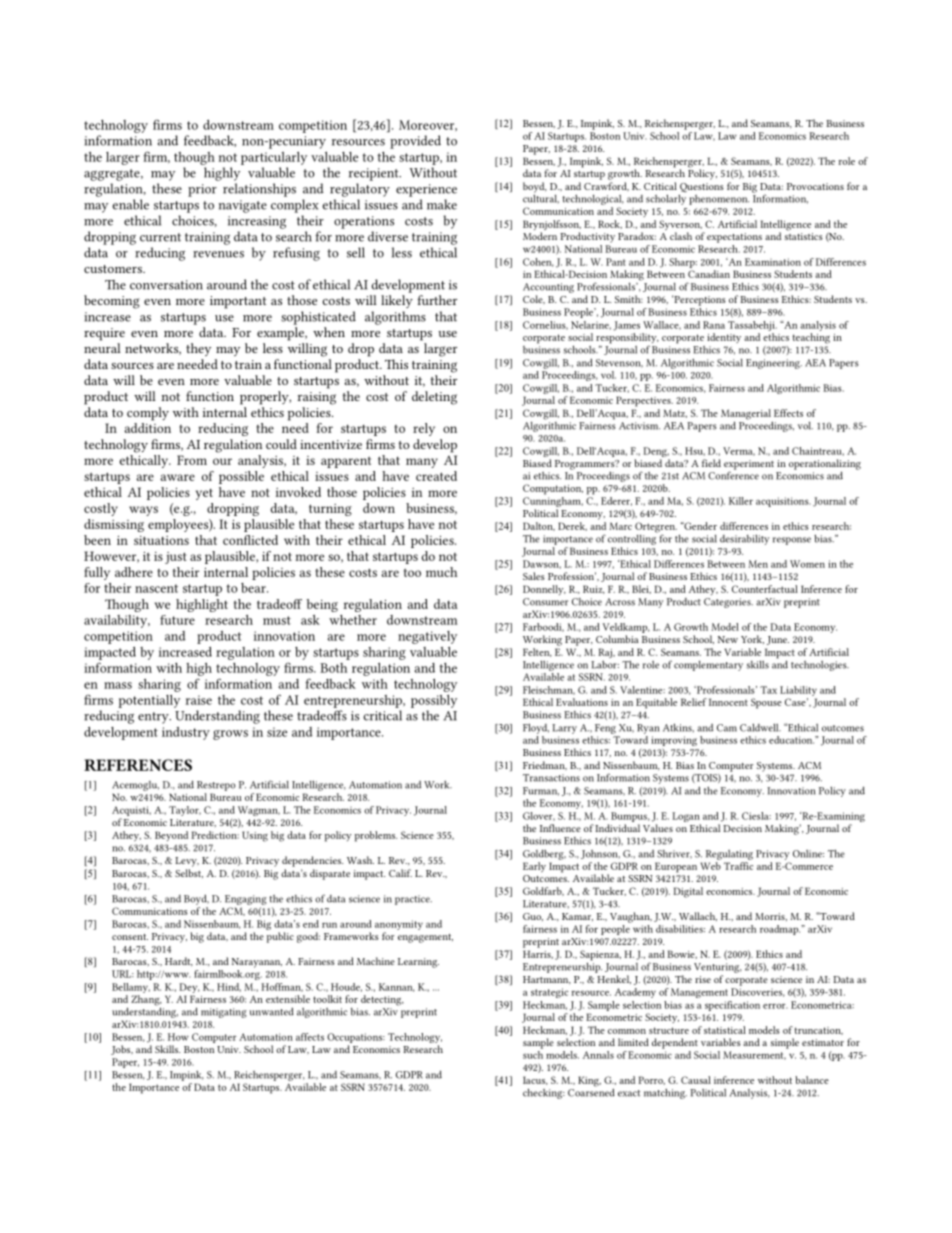 The image size is (952, 1233). Describe the element at coordinates (426, 190) in the screenshot. I see `experience` at that location.
